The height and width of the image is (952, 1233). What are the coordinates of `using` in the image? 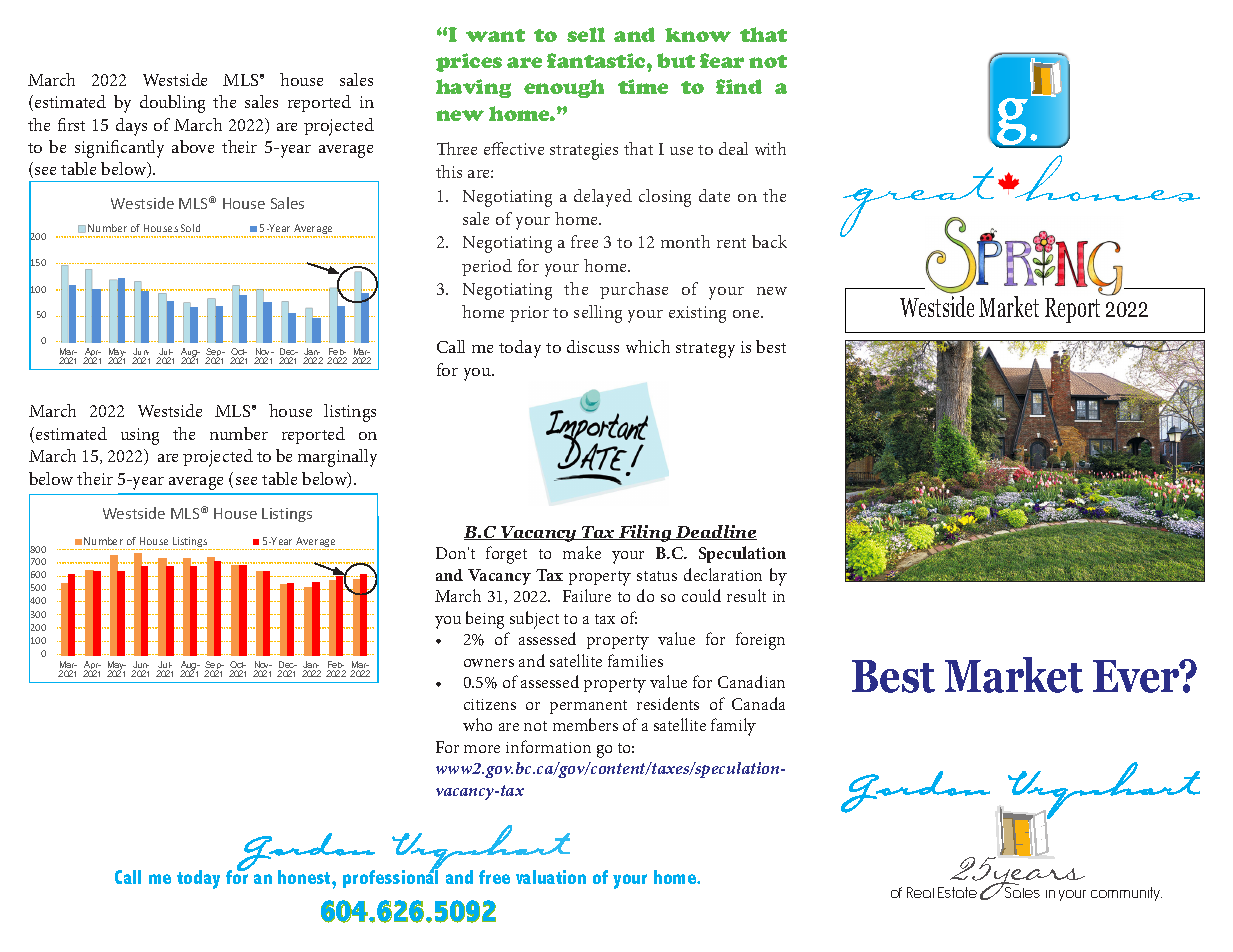 It's located at (140, 436).
